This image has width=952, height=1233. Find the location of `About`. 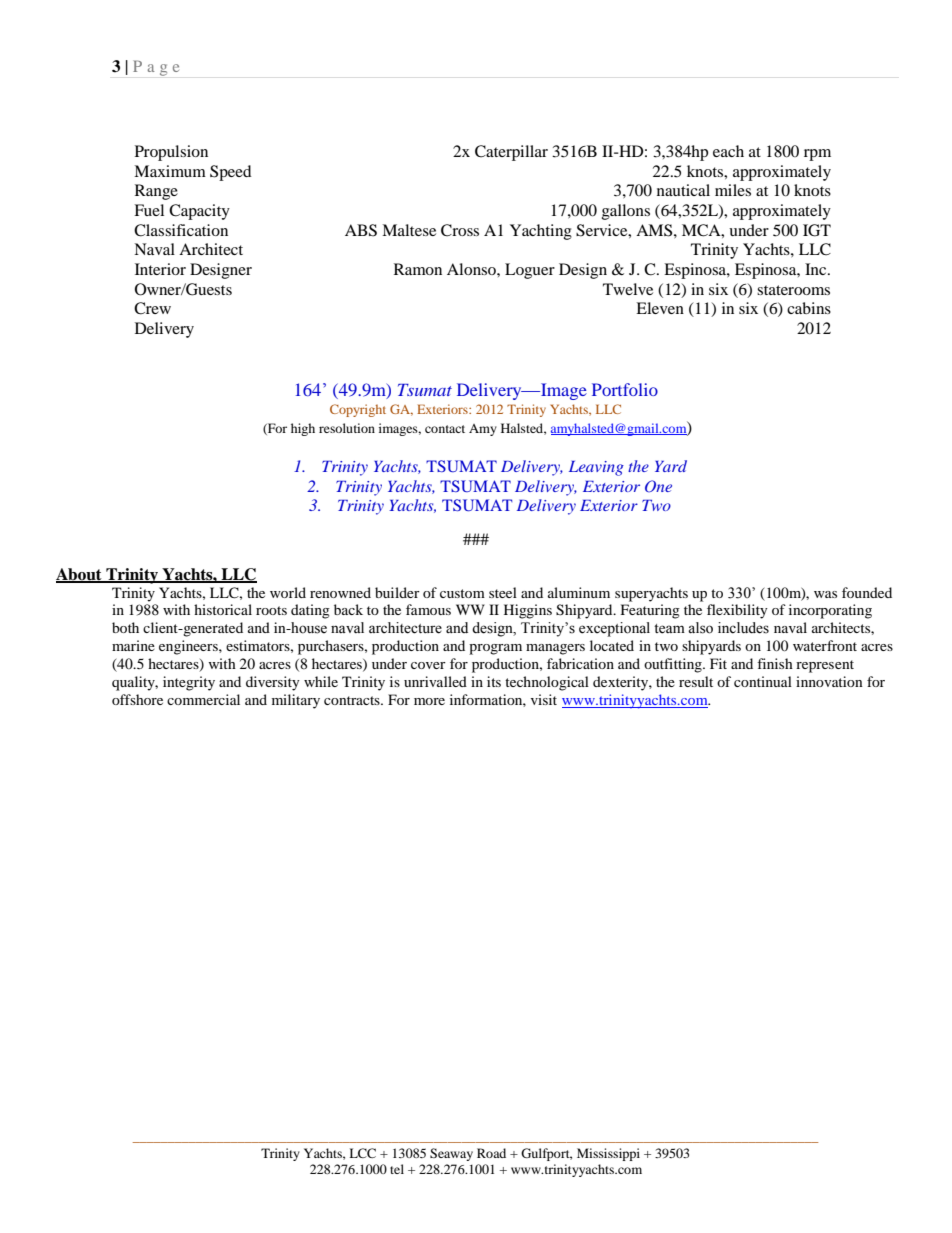

About is located at coordinates (80, 575).
